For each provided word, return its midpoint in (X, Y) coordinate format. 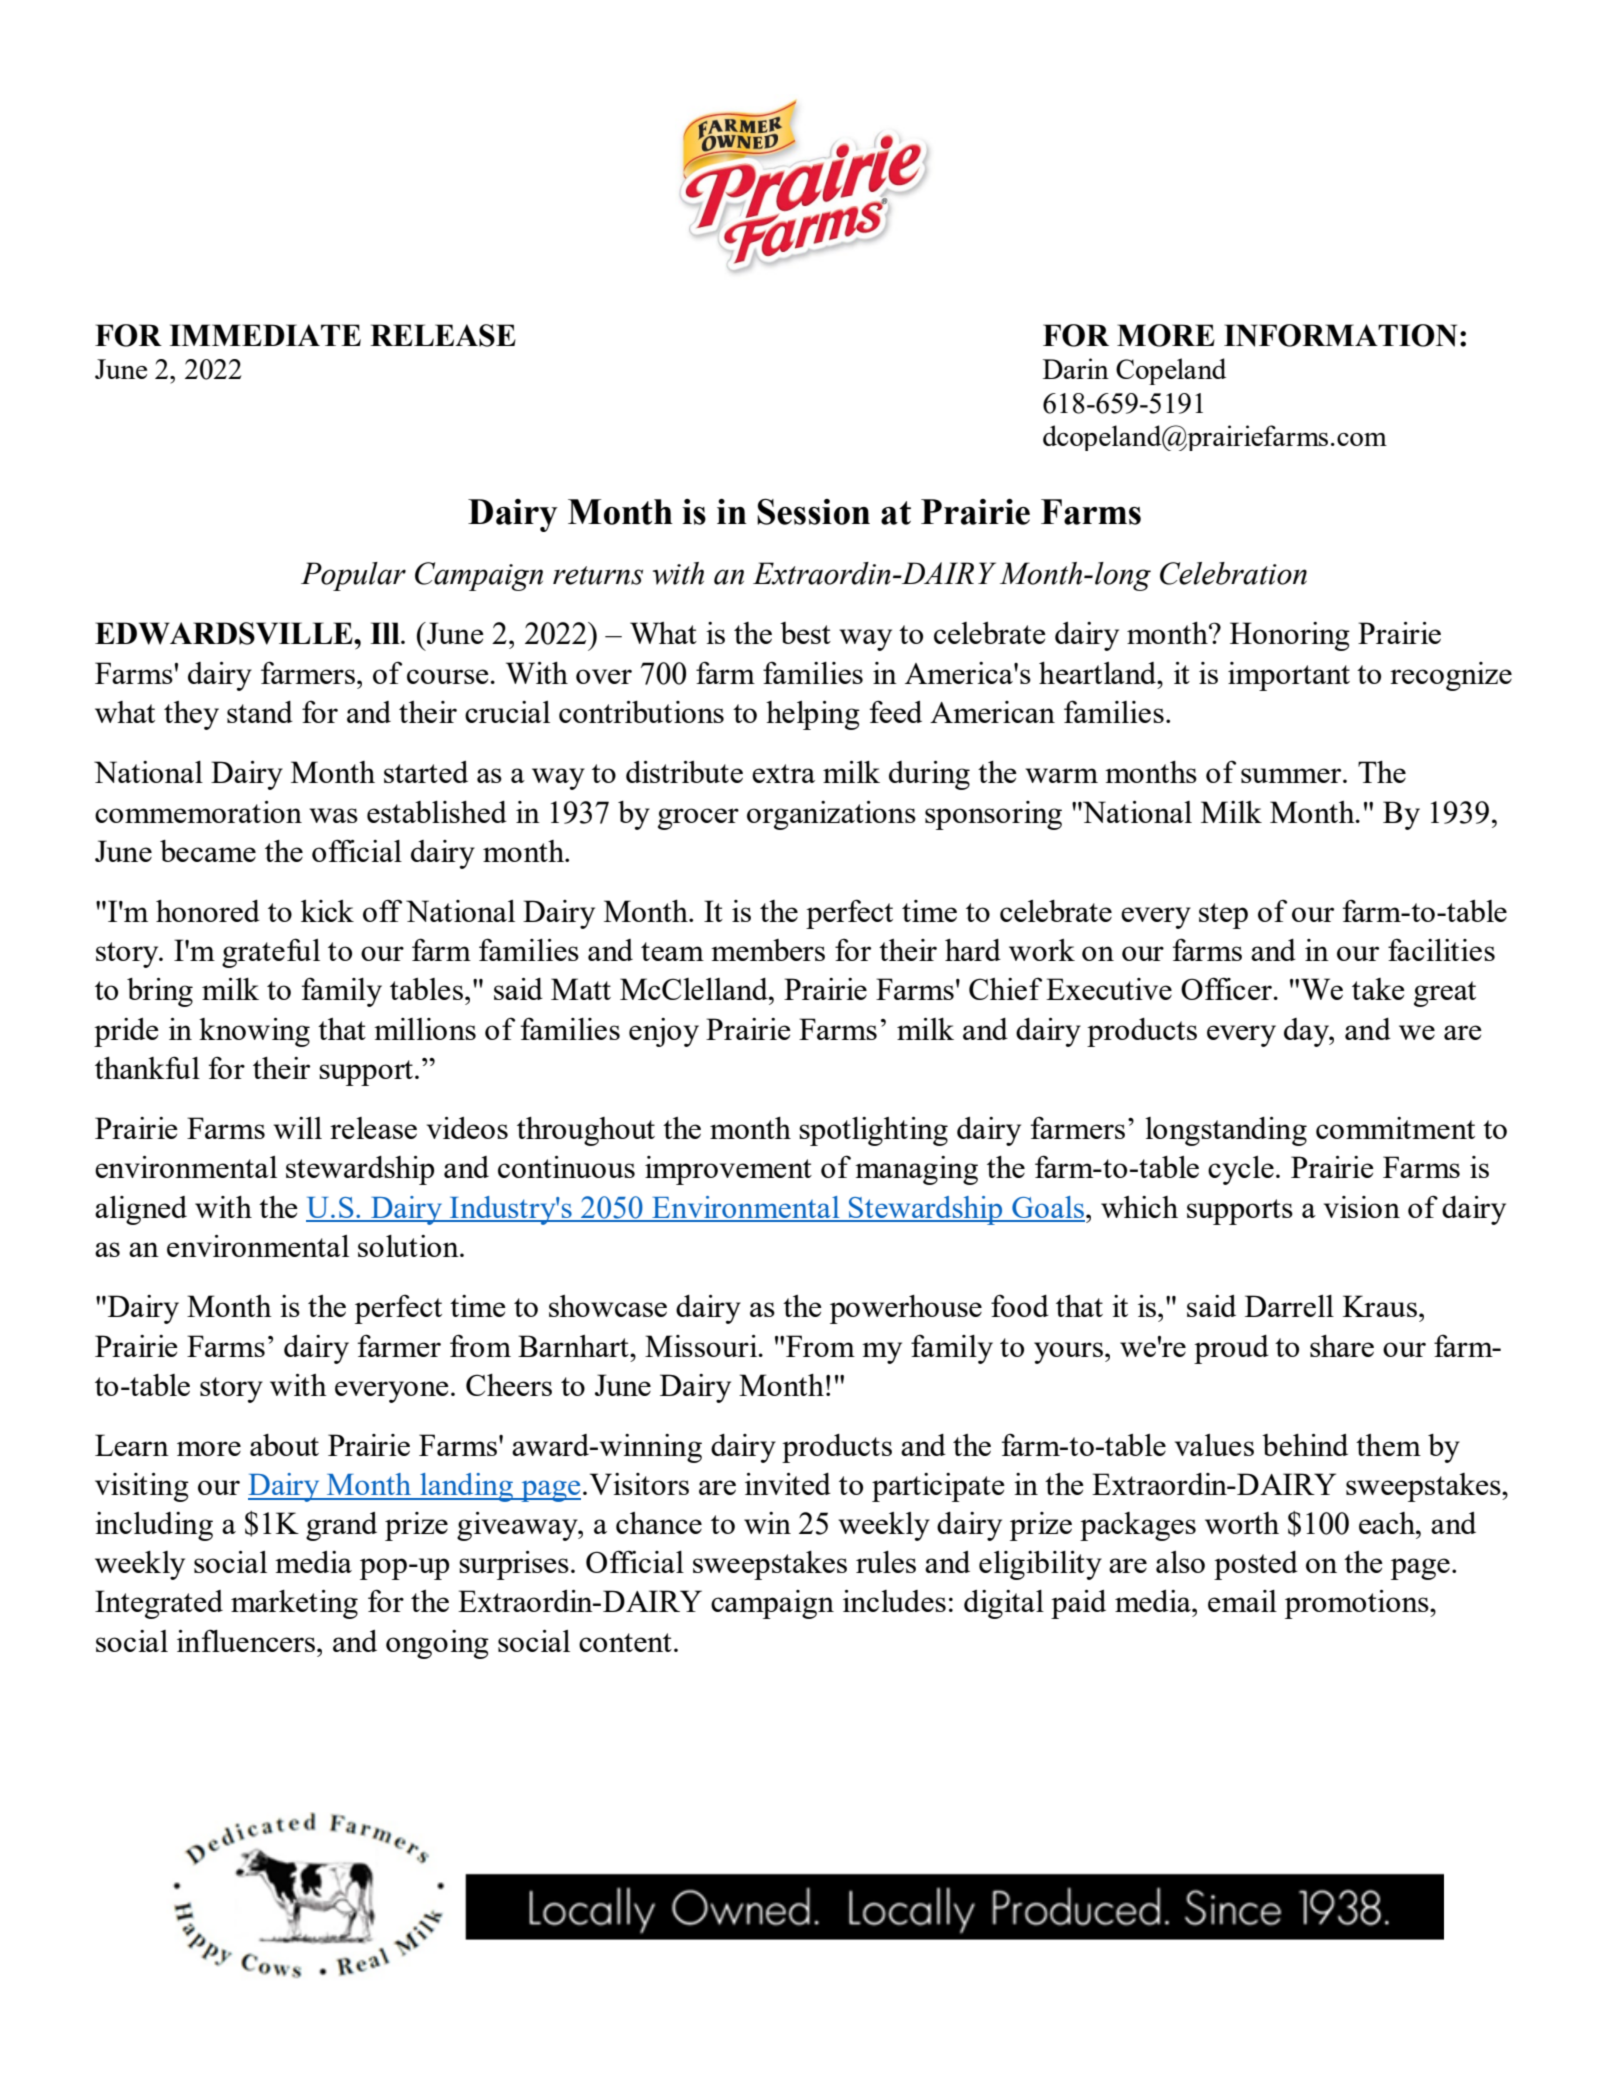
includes (894, 1601)
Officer (1226, 988)
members (768, 950)
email (1242, 1601)
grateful (271, 953)
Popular (353, 576)
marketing (294, 1604)
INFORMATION (1340, 335)
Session (813, 512)
